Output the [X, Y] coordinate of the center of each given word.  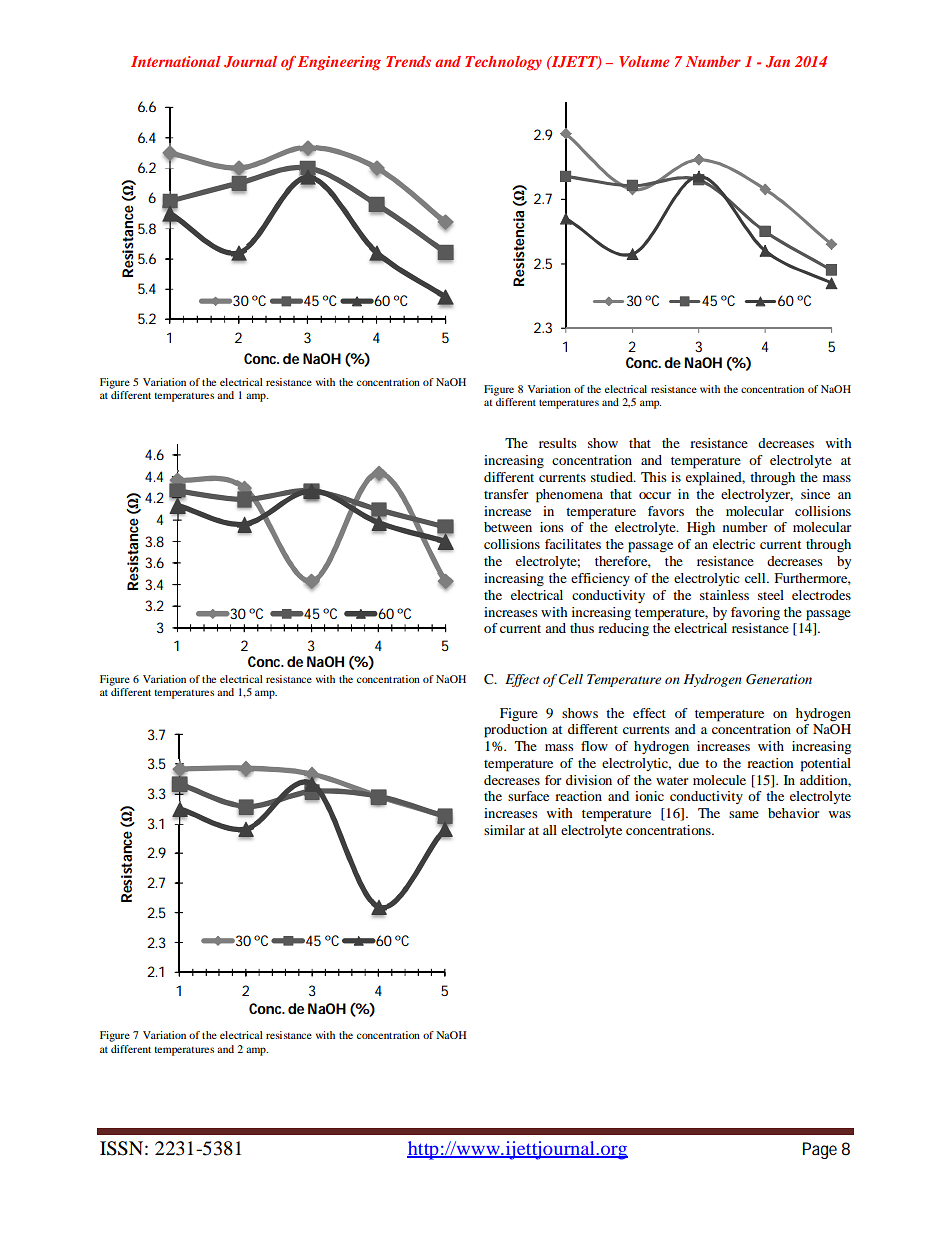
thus [582, 628]
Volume [644, 61]
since [815, 494]
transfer [506, 494]
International [176, 61]
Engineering [339, 63]
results [558, 443]
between [508, 527]
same [744, 814]
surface [528, 796]
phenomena [569, 496]
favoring [755, 613]
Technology [503, 63]
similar [504, 830]
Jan [778, 62]
